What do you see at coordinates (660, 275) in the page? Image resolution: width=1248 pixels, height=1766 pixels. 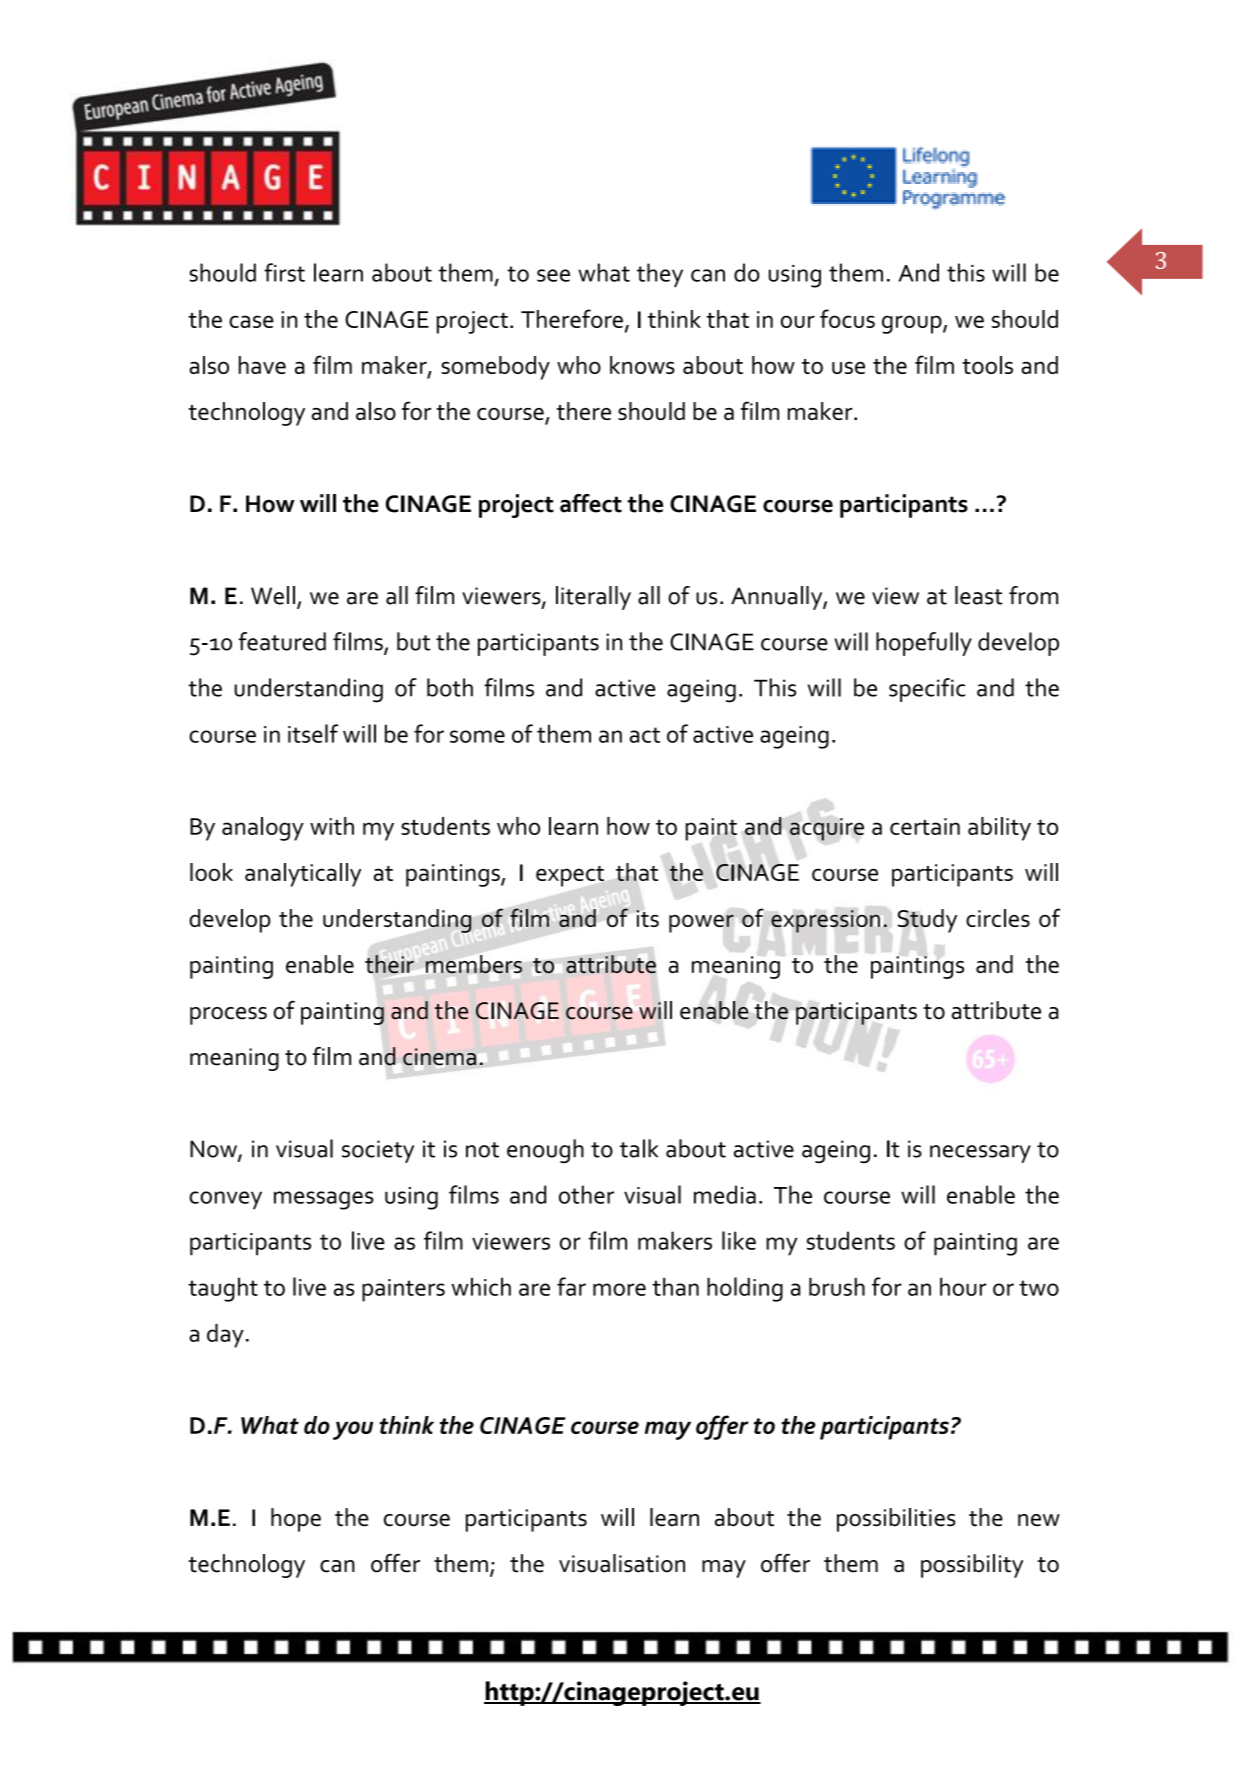 I see `they` at bounding box center [660, 275].
